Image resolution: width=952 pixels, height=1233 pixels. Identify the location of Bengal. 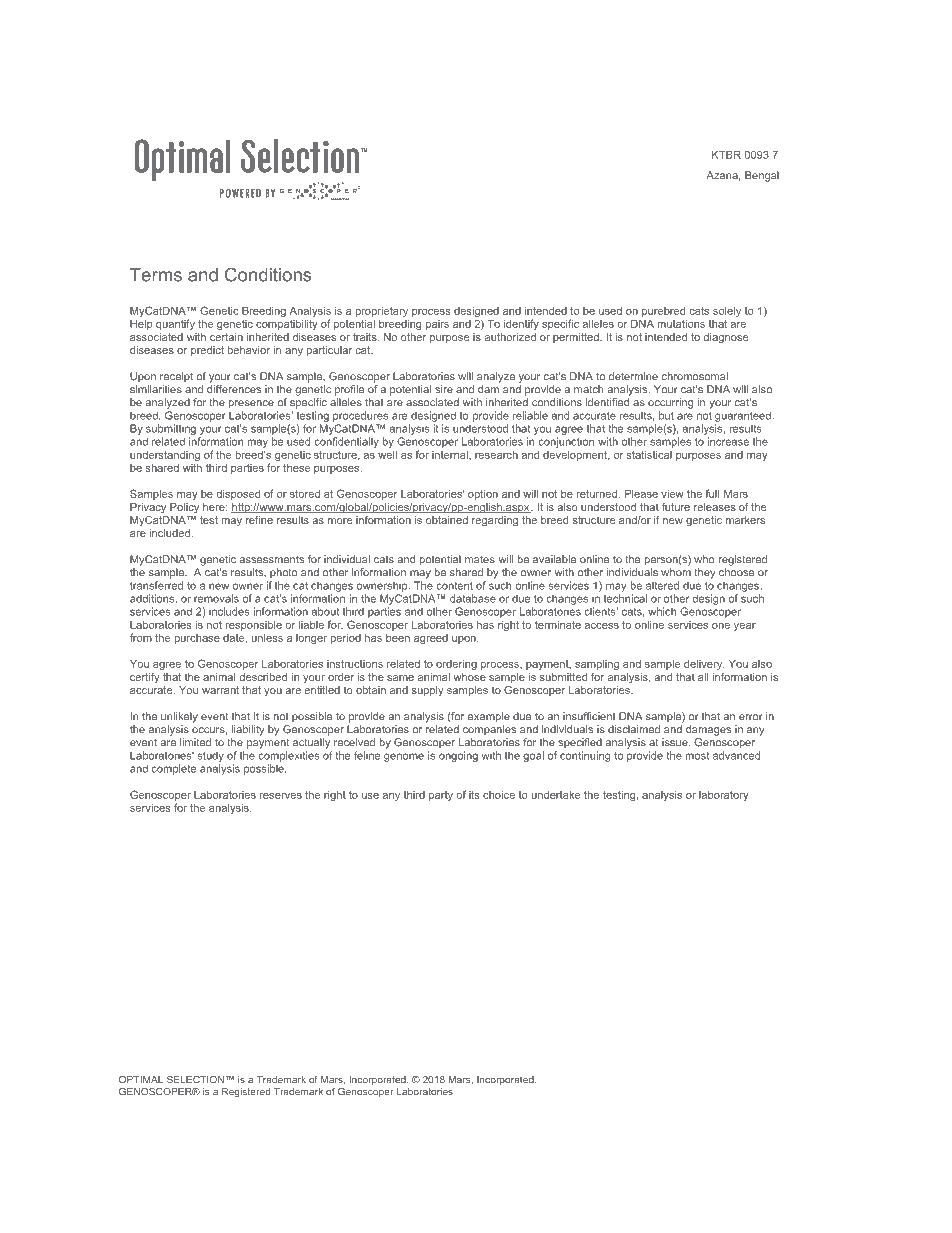
(762, 176).
